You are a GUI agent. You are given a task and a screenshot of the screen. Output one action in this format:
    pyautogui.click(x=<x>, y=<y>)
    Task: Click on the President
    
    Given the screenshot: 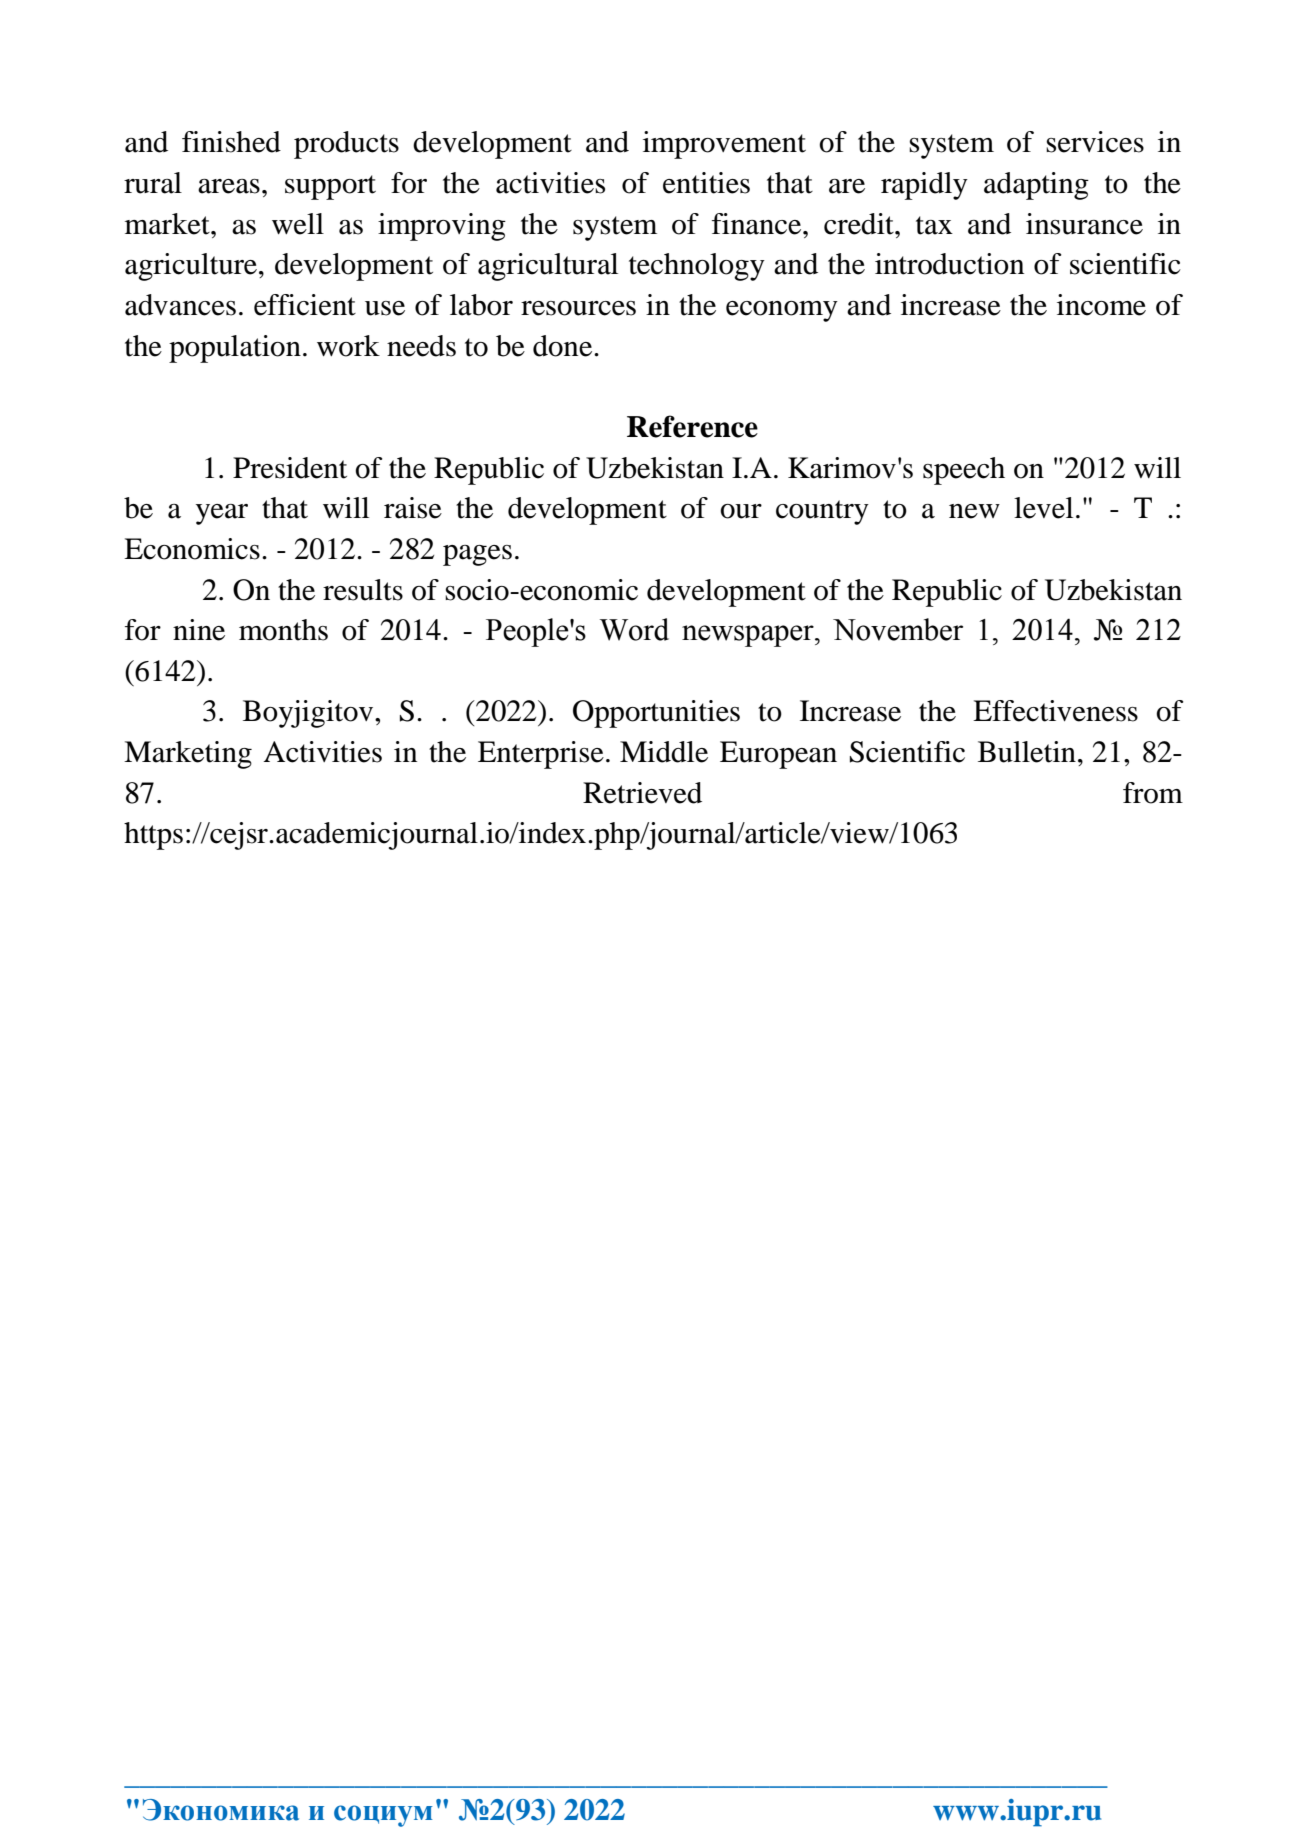 What is the action you would take?
    pyautogui.click(x=290, y=468)
